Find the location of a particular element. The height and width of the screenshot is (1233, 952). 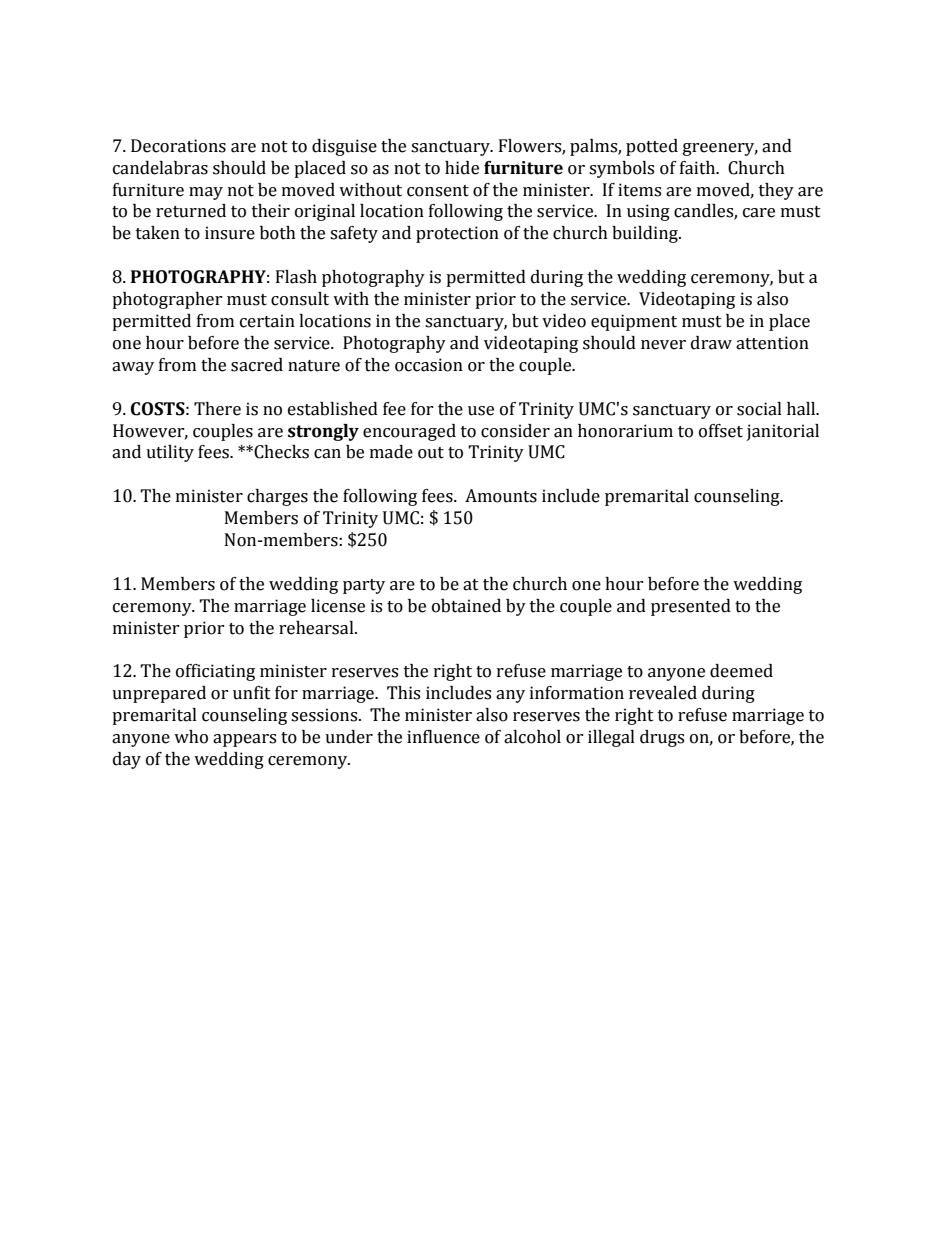

who is located at coordinates (191, 737).
